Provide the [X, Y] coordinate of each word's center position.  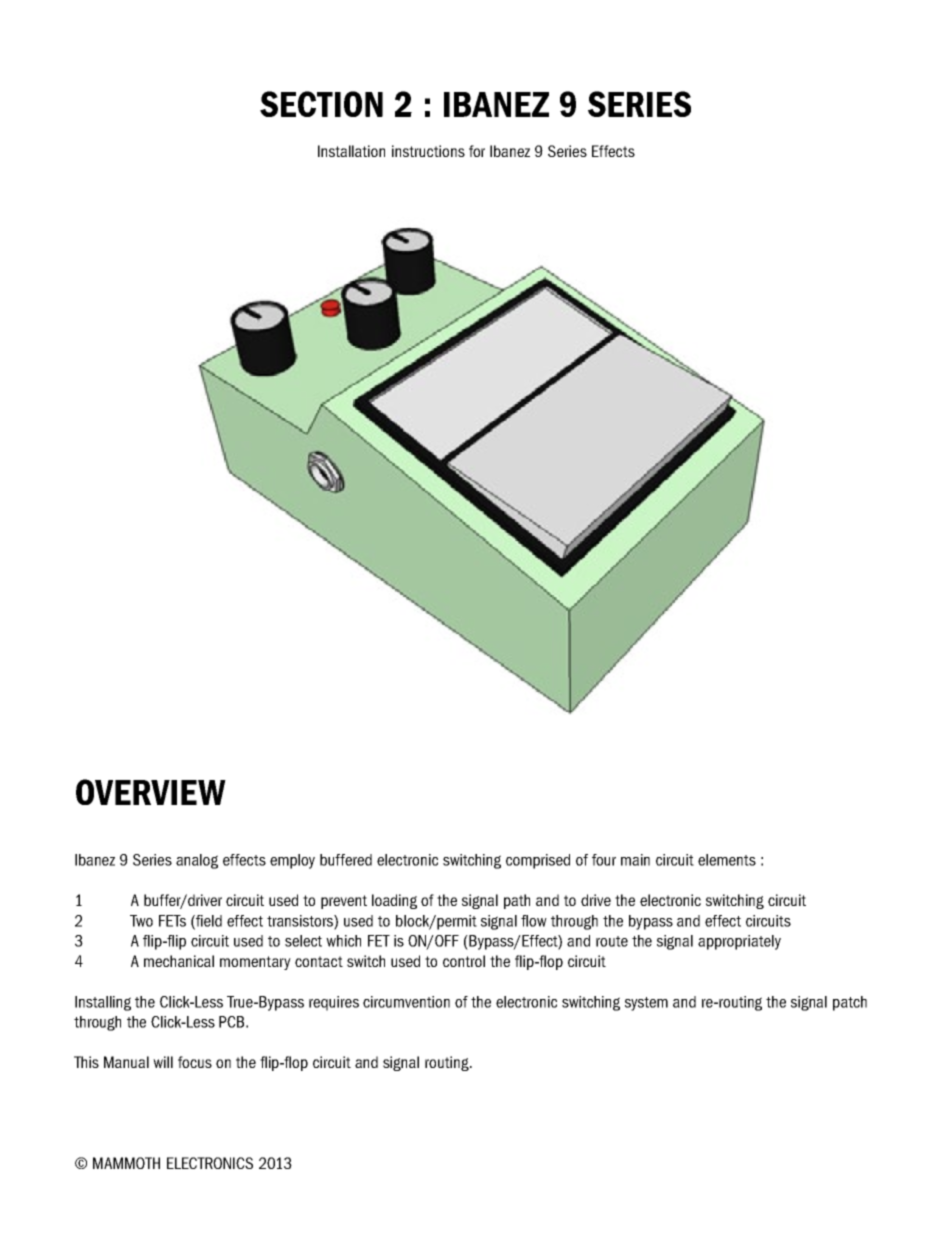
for [477, 151]
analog [197, 861]
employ [292, 861]
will [163, 1062]
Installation [351, 151]
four [604, 860]
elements [727, 860]
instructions [428, 151]
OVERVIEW [151, 792]
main [635, 860]
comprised [538, 861]
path [517, 901]
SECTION [321, 104]
